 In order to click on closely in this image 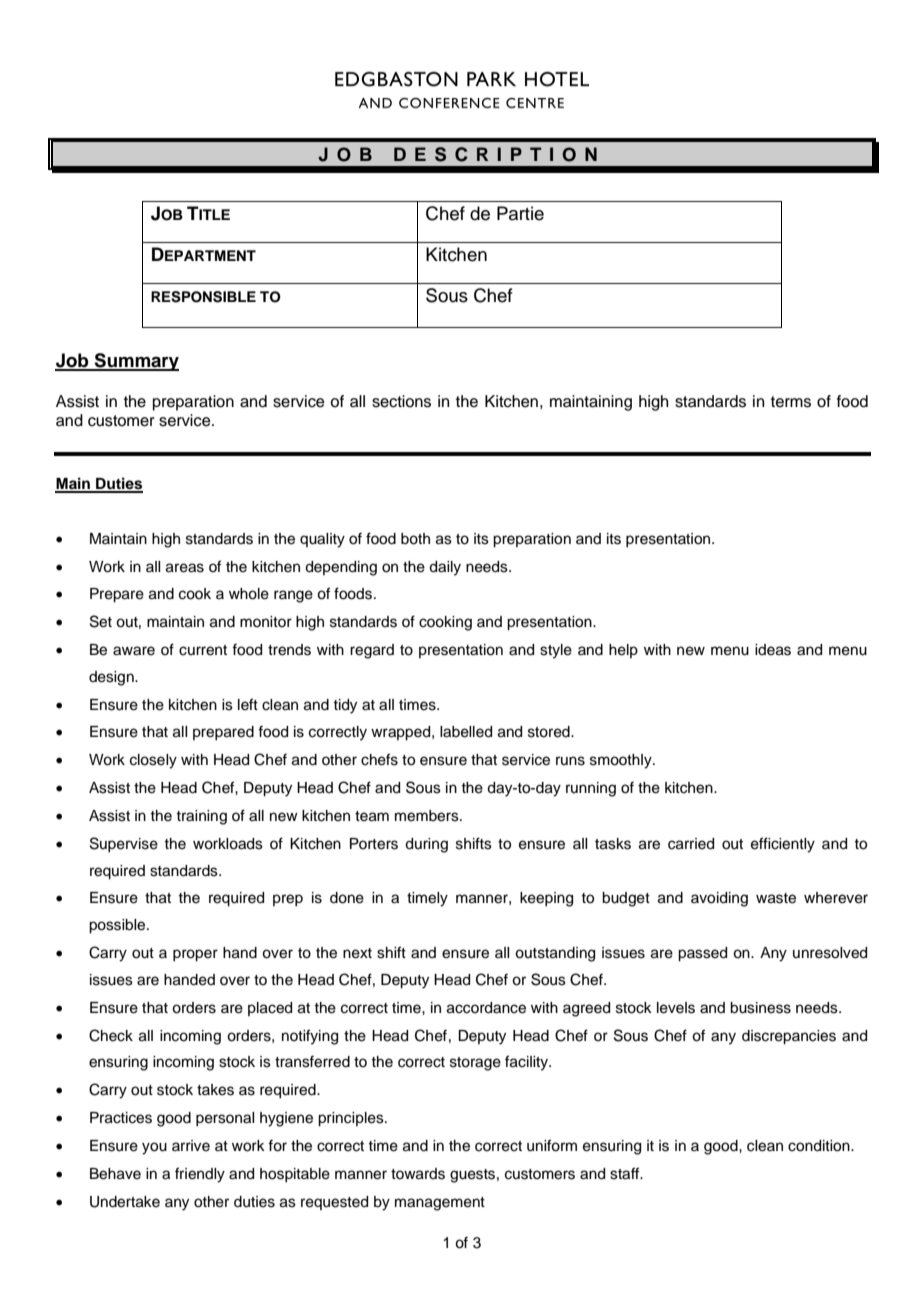, I will do `click(153, 761)`.
